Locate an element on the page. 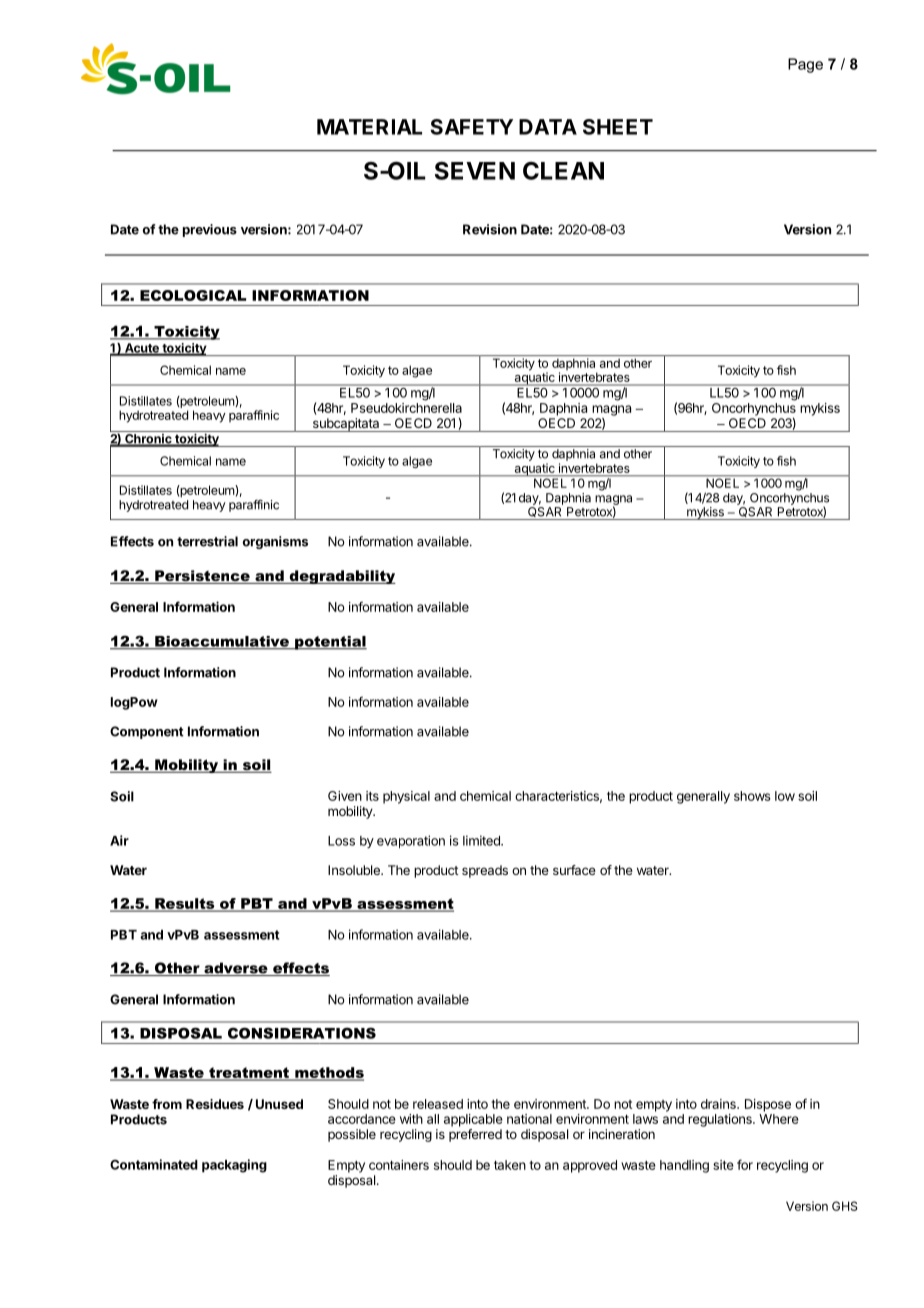 This image has height=1308, width=924. shows is located at coordinates (752, 796).
